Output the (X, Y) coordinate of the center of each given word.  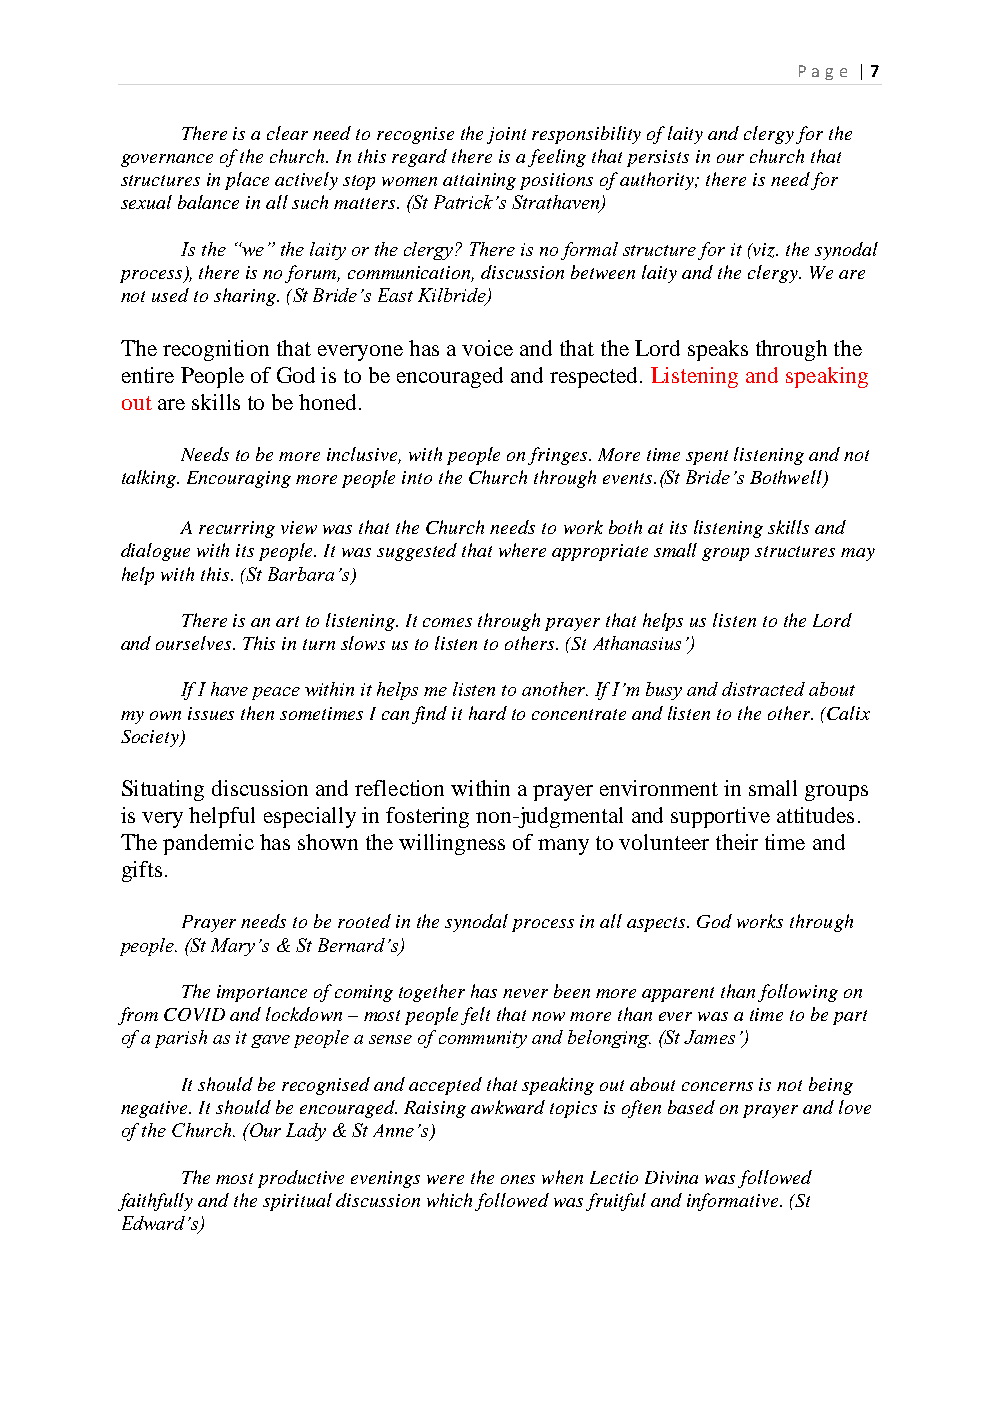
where (522, 550)
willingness (452, 844)
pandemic (208, 844)
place (247, 181)
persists (658, 158)
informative (734, 1202)
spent (707, 457)
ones (518, 1179)
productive (301, 1179)
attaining (479, 181)
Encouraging (239, 479)
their (737, 842)
